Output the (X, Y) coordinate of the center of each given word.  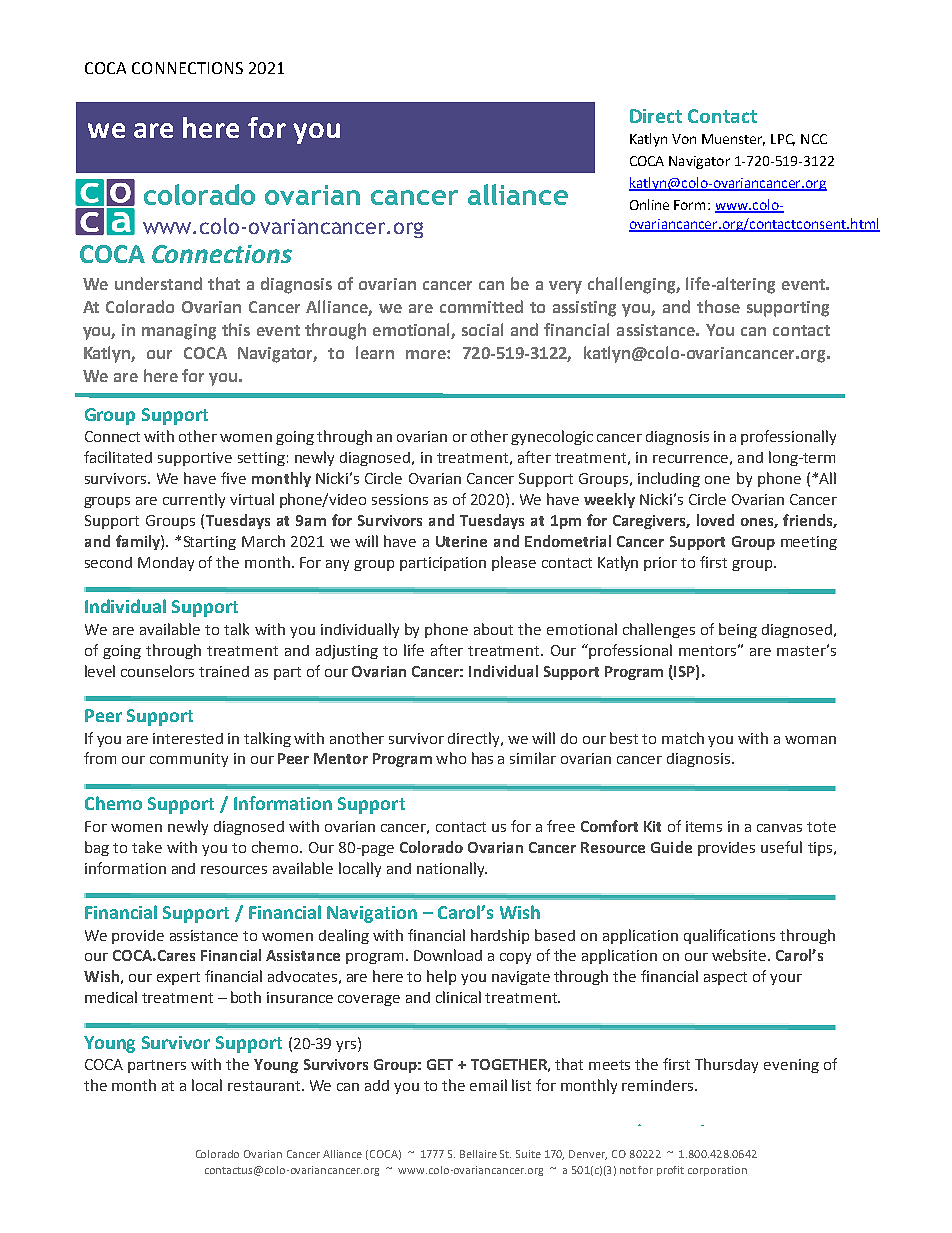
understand (158, 283)
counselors (157, 671)
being (738, 630)
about (493, 629)
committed (481, 306)
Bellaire (478, 1154)
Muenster (733, 140)
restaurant (265, 1086)
